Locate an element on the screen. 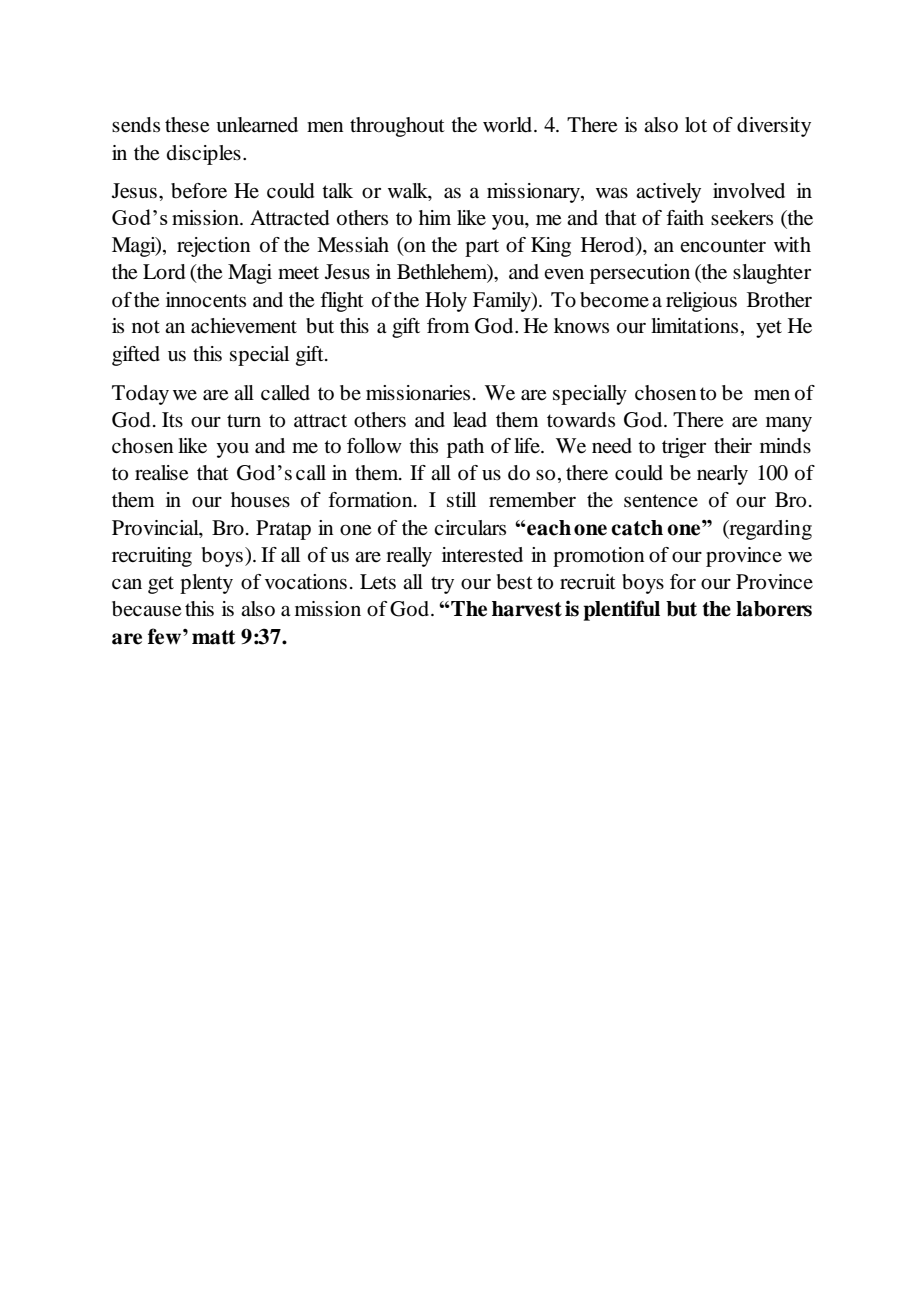  matt is located at coordinates (213, 637).
